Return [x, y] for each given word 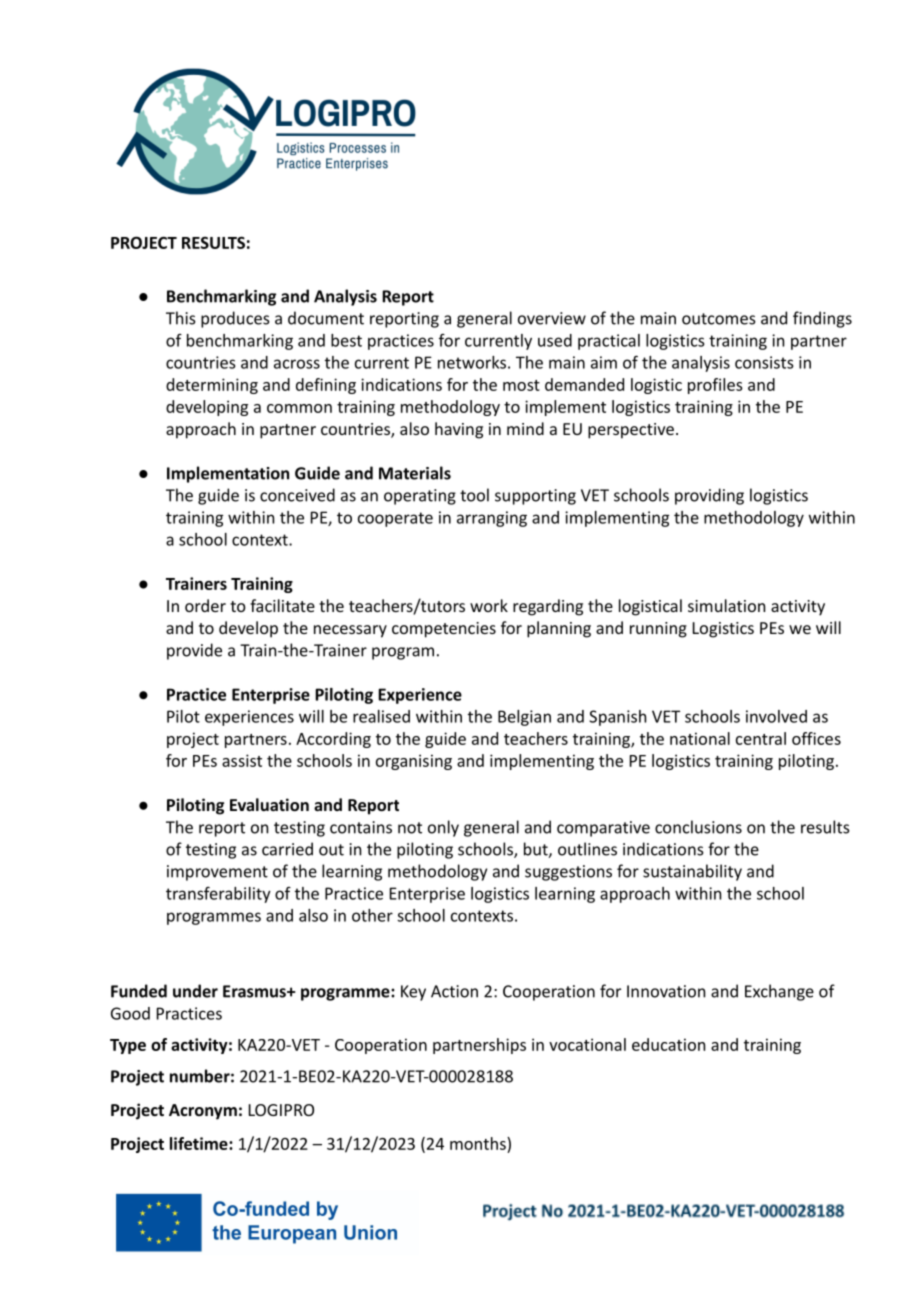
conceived [297, 495]
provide [194, 651]
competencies [444, 630]
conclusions [698, 827]
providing [709, 496]
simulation [726, 605]
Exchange [779, 992]
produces [235, 319]
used [555, 340]
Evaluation [269, 804]
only [443, 828]
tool [474, 495]
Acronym [203, 1112]
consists [764, 362]
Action [454, 991]
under [195, 991]
